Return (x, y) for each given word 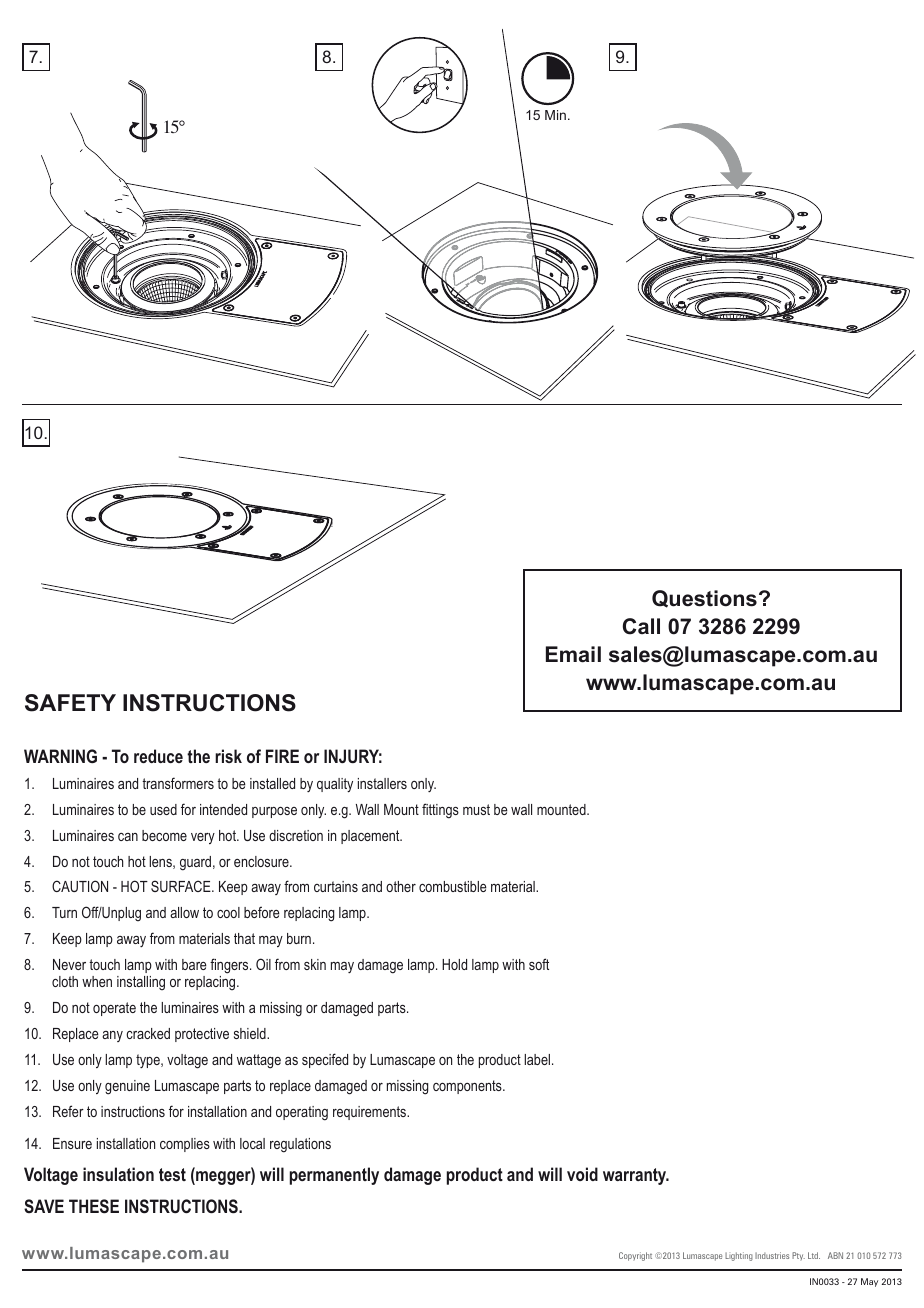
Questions (704, 599)
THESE (94, 1206)
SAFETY (70, 703)
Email (573, 654)
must (476, 809)
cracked (148, 1033)
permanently (334, 1176)
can (128, 837)
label (538, 1059)
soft (539, 964)
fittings (440, 811)
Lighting (739, 1256)
